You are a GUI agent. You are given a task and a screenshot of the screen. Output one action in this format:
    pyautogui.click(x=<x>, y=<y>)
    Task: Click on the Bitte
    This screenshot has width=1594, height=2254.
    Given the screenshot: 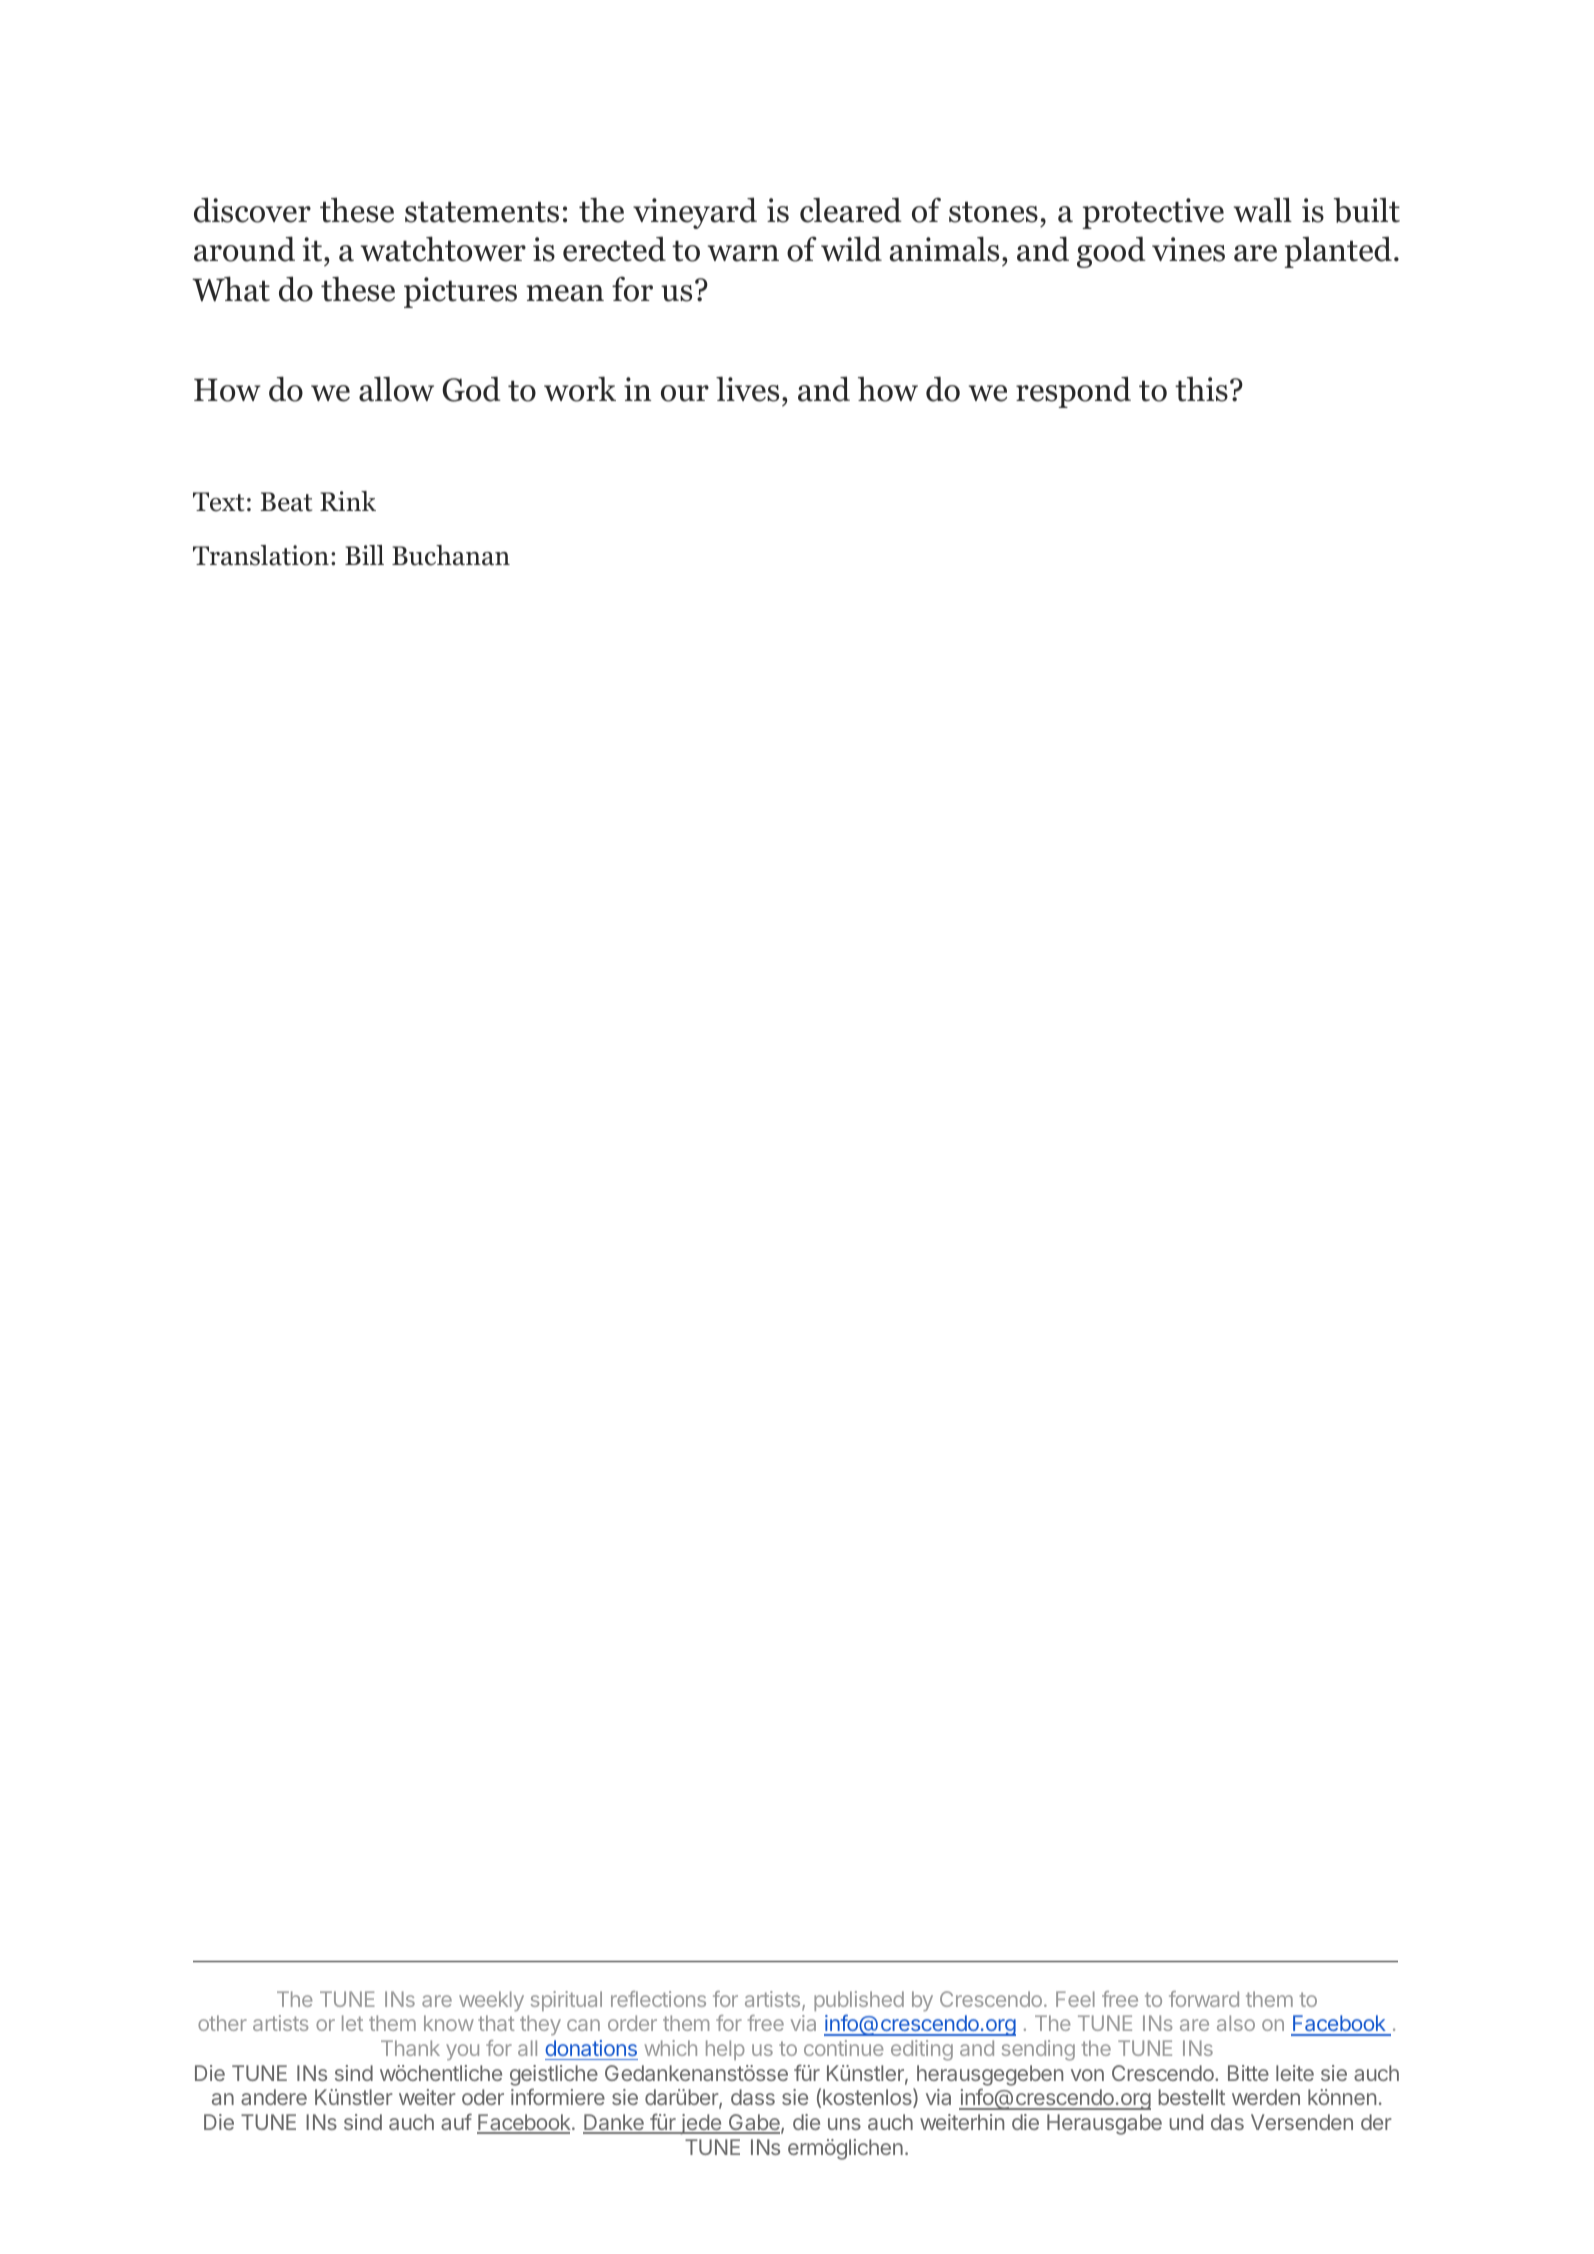 What is the action you would take?
    pyautogui.click(x=1248, y=2073)
